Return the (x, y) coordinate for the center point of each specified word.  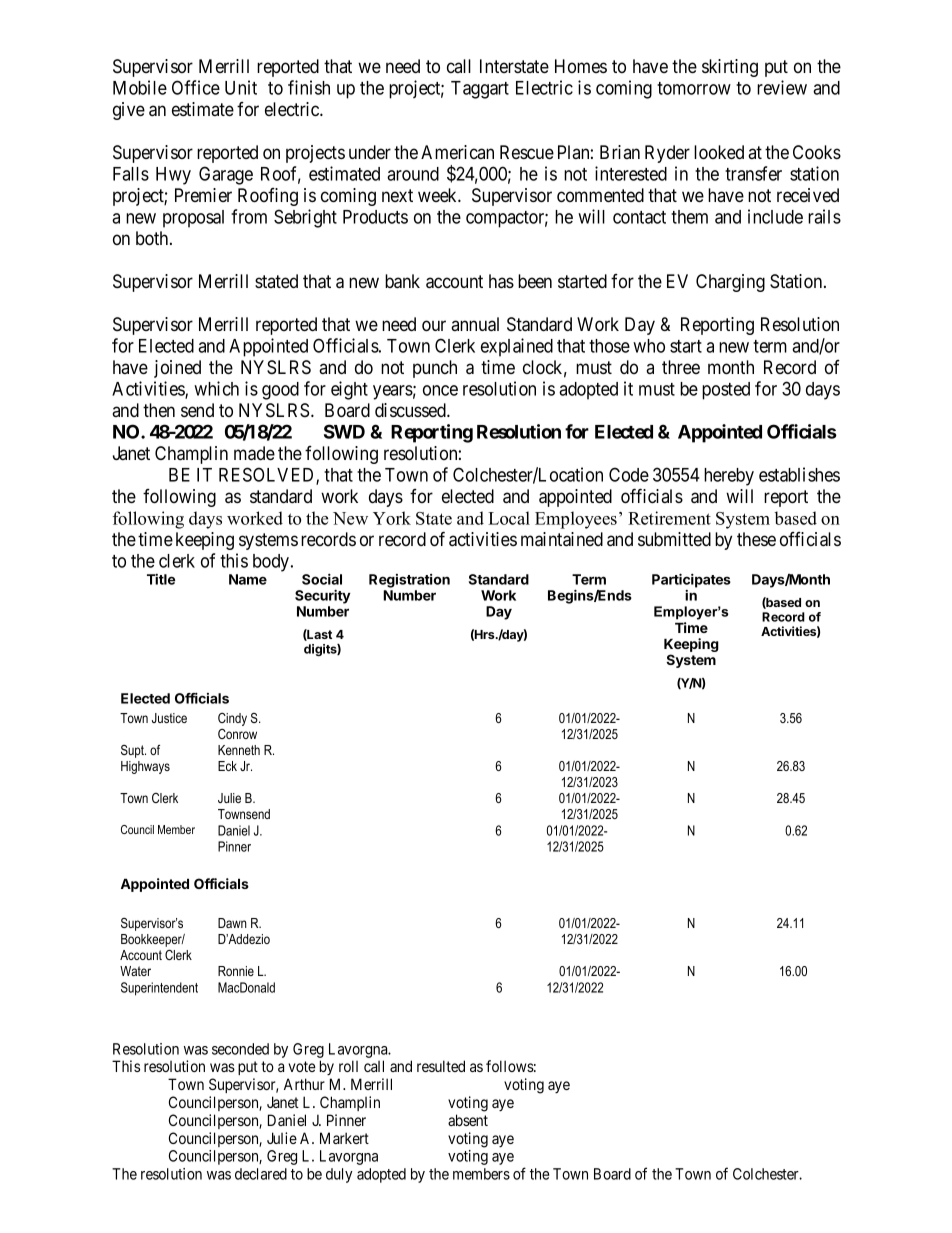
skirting (730, 68)
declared (261, 1174)
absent (468, 1120)
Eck (227, 766)
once (440, 390)
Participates (691, 580)
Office (196, 87)
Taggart (480, 90)
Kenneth (239, 750)
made (254, 453)
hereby (729, 477)
